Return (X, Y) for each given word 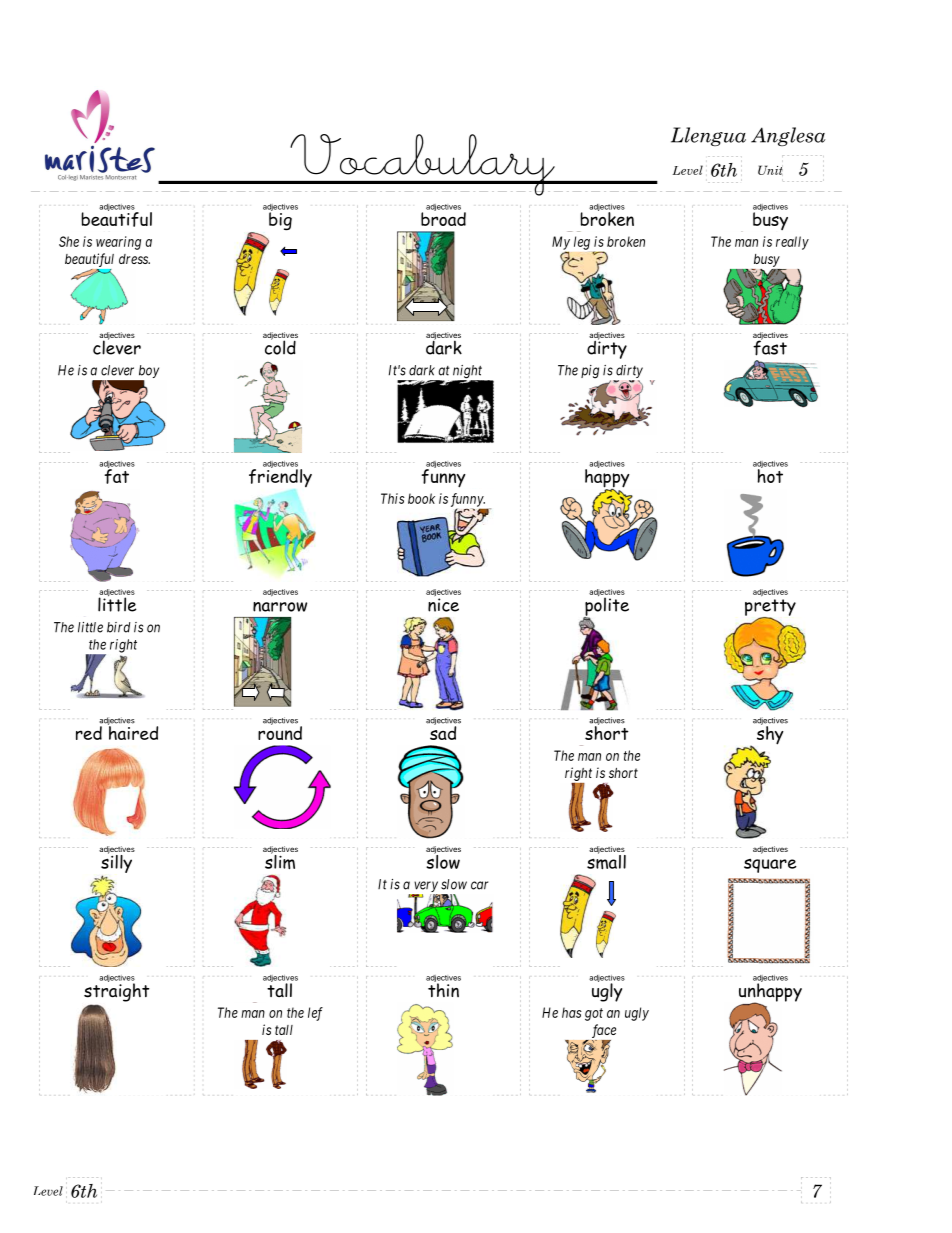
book (421, 498)
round (280, 732)
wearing (118, 243)
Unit (770, 170)
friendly (280, 477)
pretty (770, 608)
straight (117, 991)
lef (315, 1014)
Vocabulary (422, 165)
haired (133, 732)
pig (590, 372)
